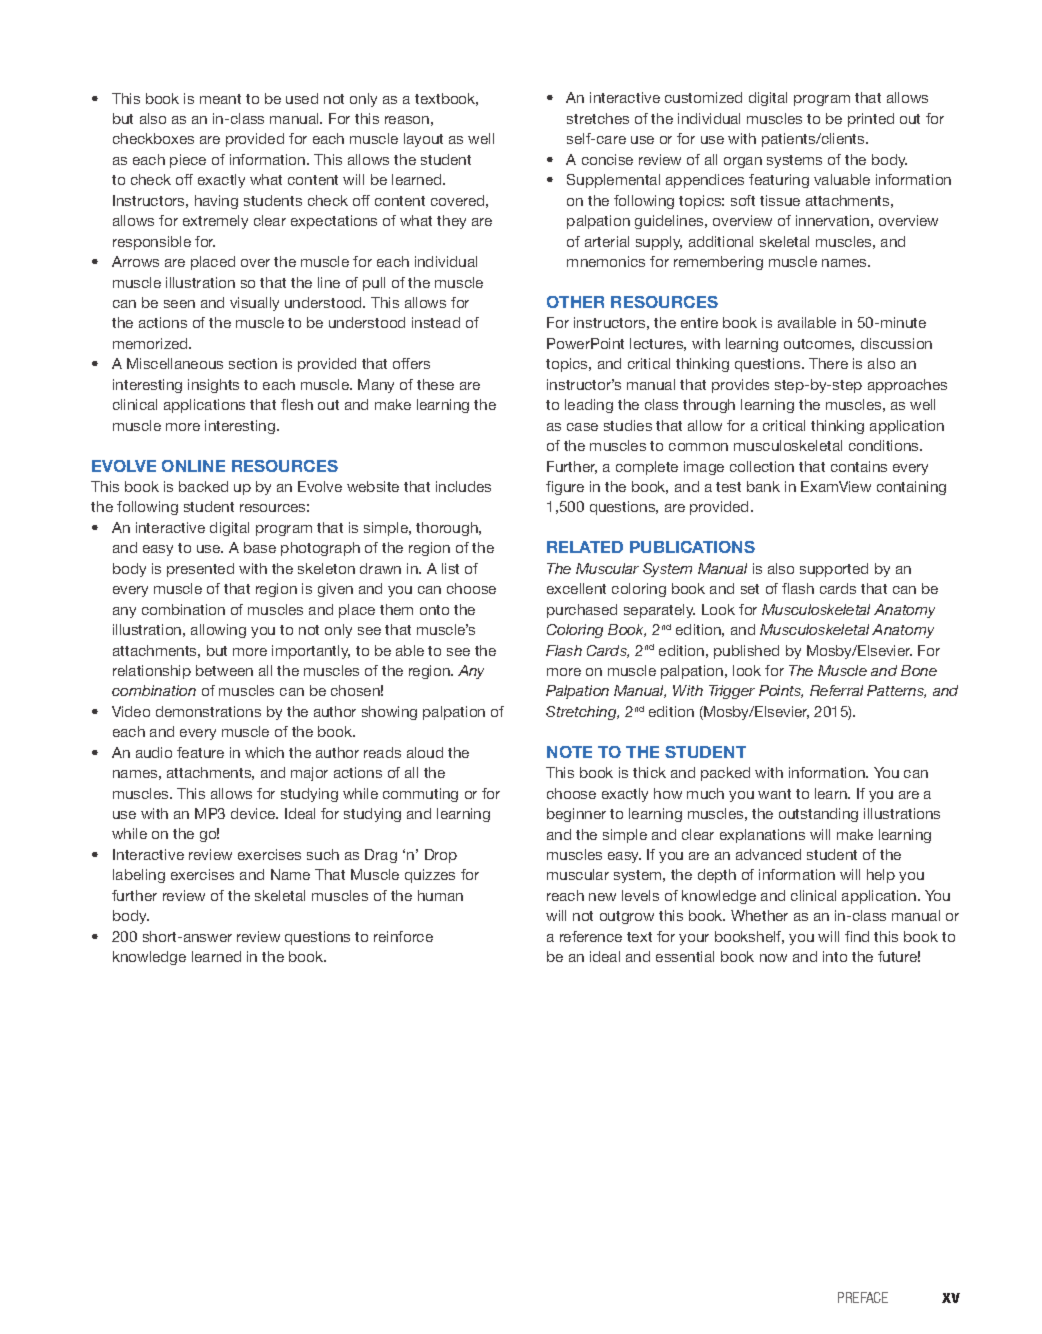  What do you see at coordinates (213, 386) in the screenshot?
I see `insights` at bounding box center [213, 386].
